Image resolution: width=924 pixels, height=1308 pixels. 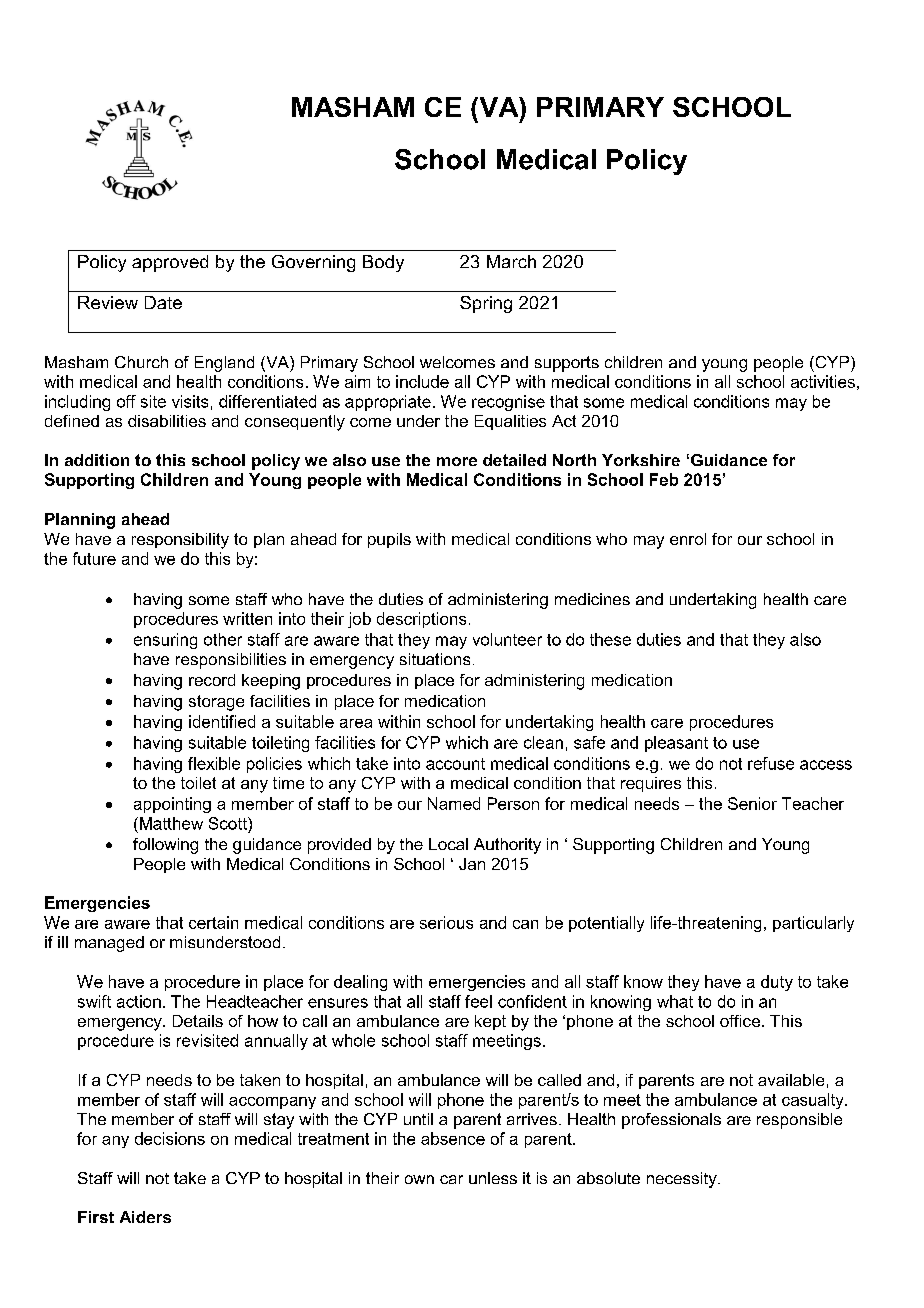 What do you see at coordinates (163, 302) in the screenshot?
I see `Date` at bounding box center [163, 302].
